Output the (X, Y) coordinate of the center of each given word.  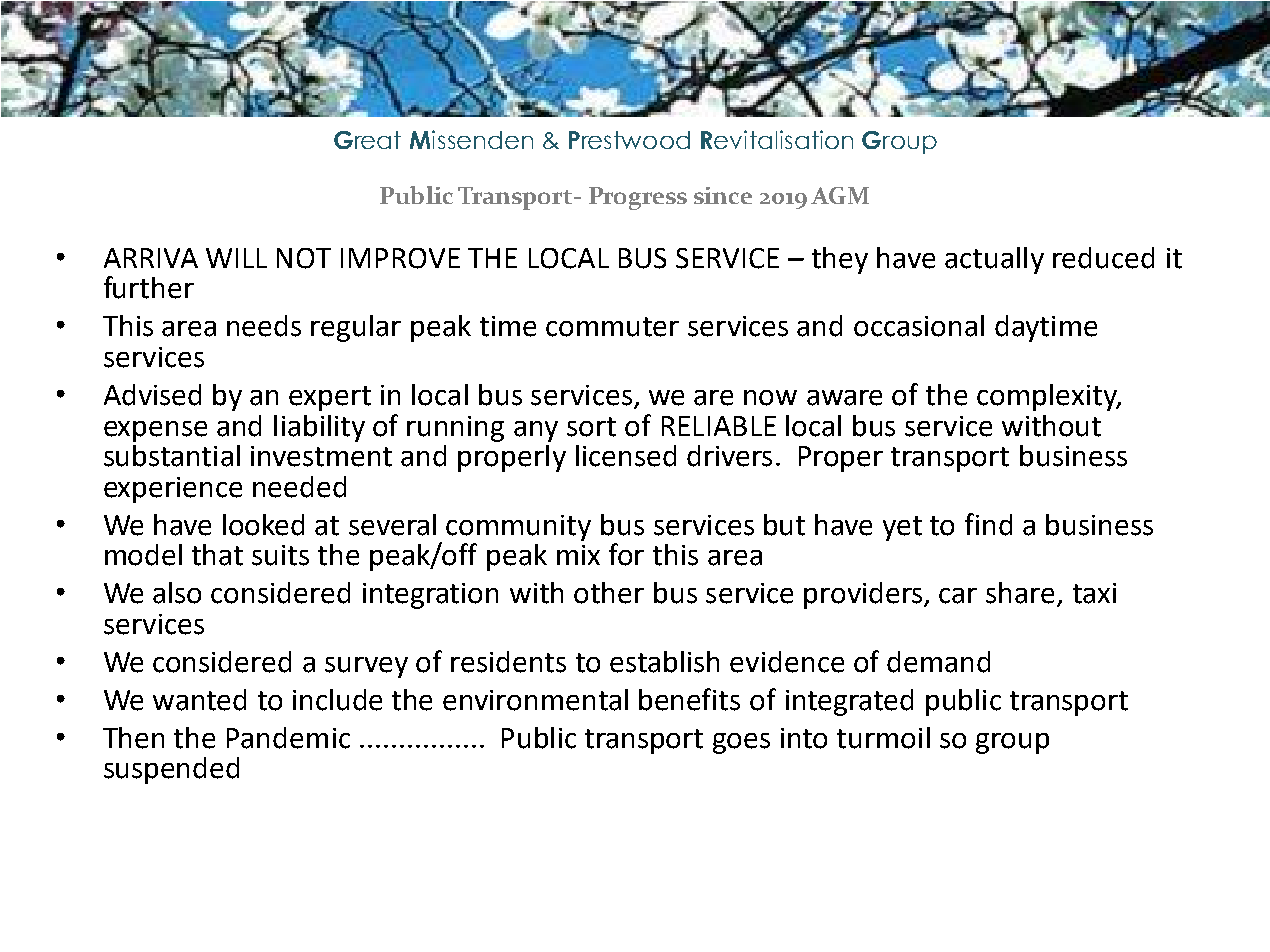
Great (367, 140)
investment (321, 456)
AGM (840, 195)
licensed (626, 456)
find (988, 524)
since (723, 195)
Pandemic (288, 738)
